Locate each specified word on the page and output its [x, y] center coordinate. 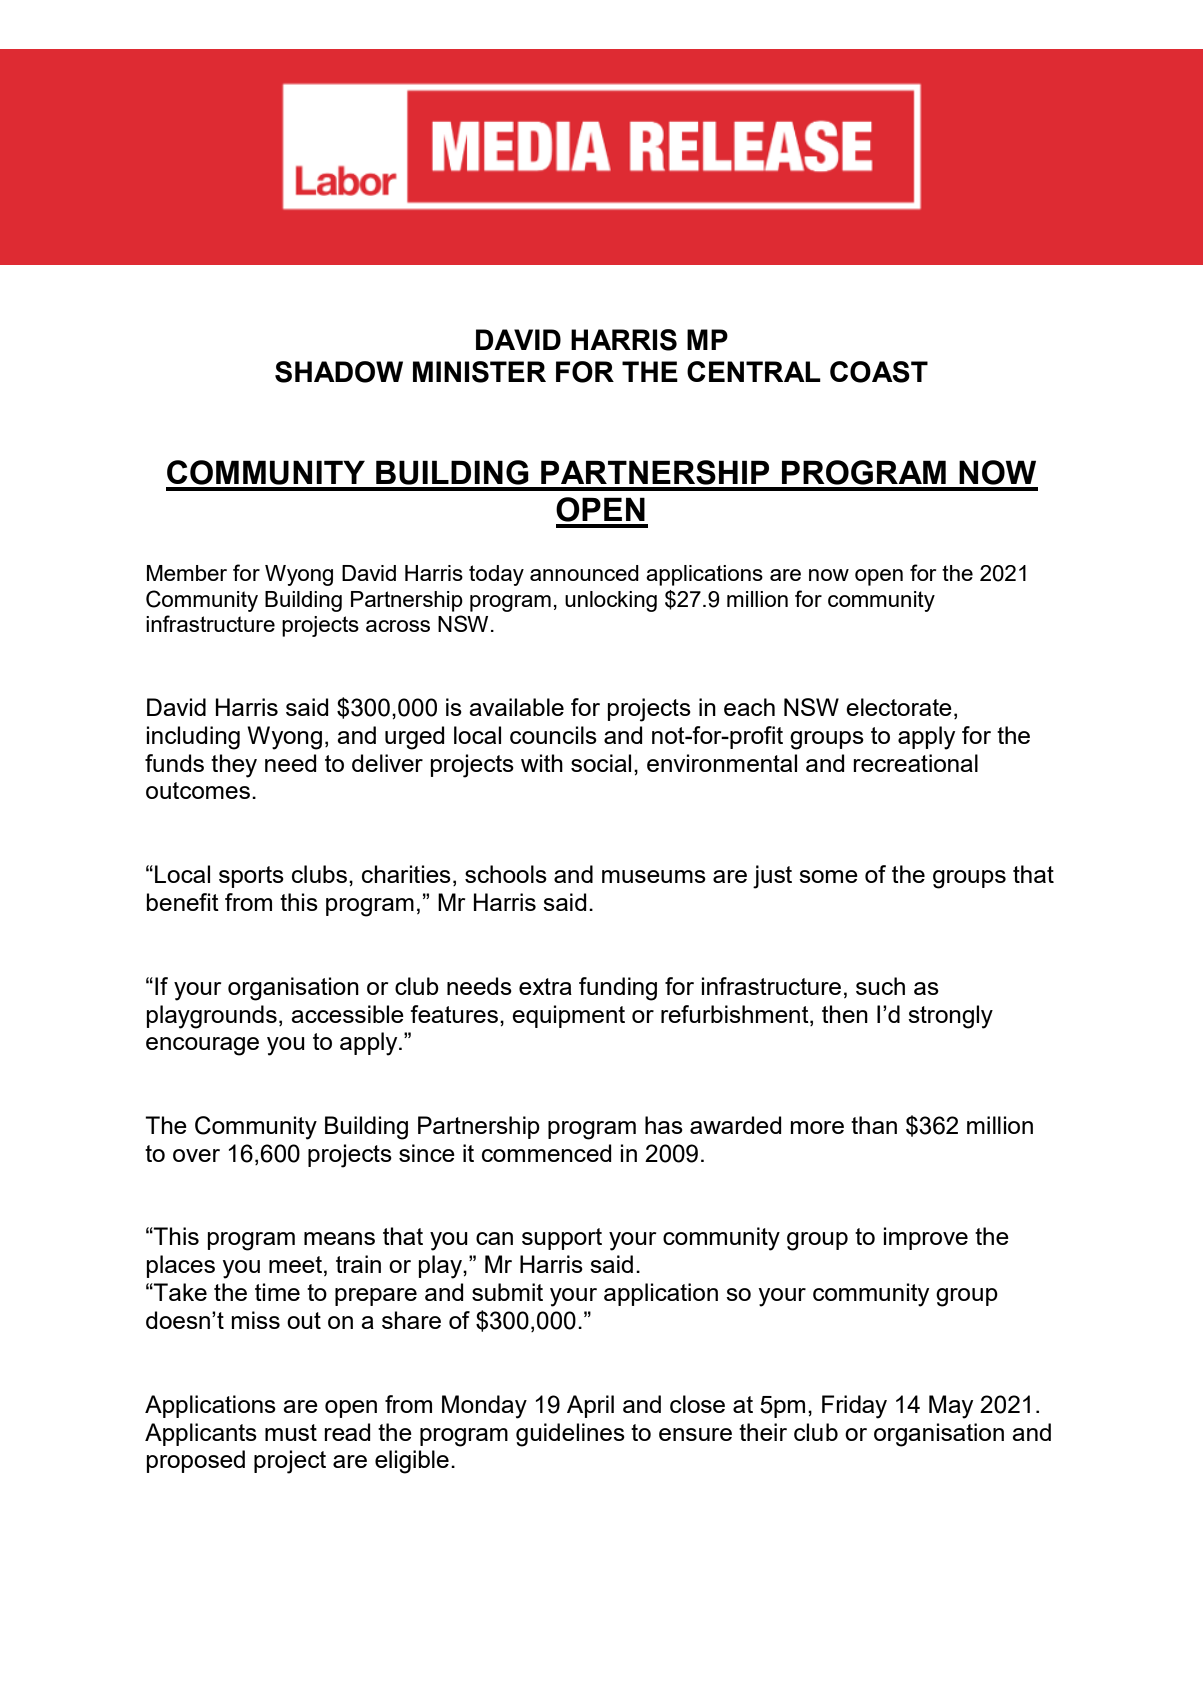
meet [295, 1264]
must [291, 1432]
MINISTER [479, 372]
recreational [915, 763]
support [562, 1239]
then [845, 1014]
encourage [202, 1046]
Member [187, 573]
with [542, 763]
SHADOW [339, 372]
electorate [899, 707]
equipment [568, 1016]
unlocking [611, 601]
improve [926, 1238]
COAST [879, 372]
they [234, 766]
